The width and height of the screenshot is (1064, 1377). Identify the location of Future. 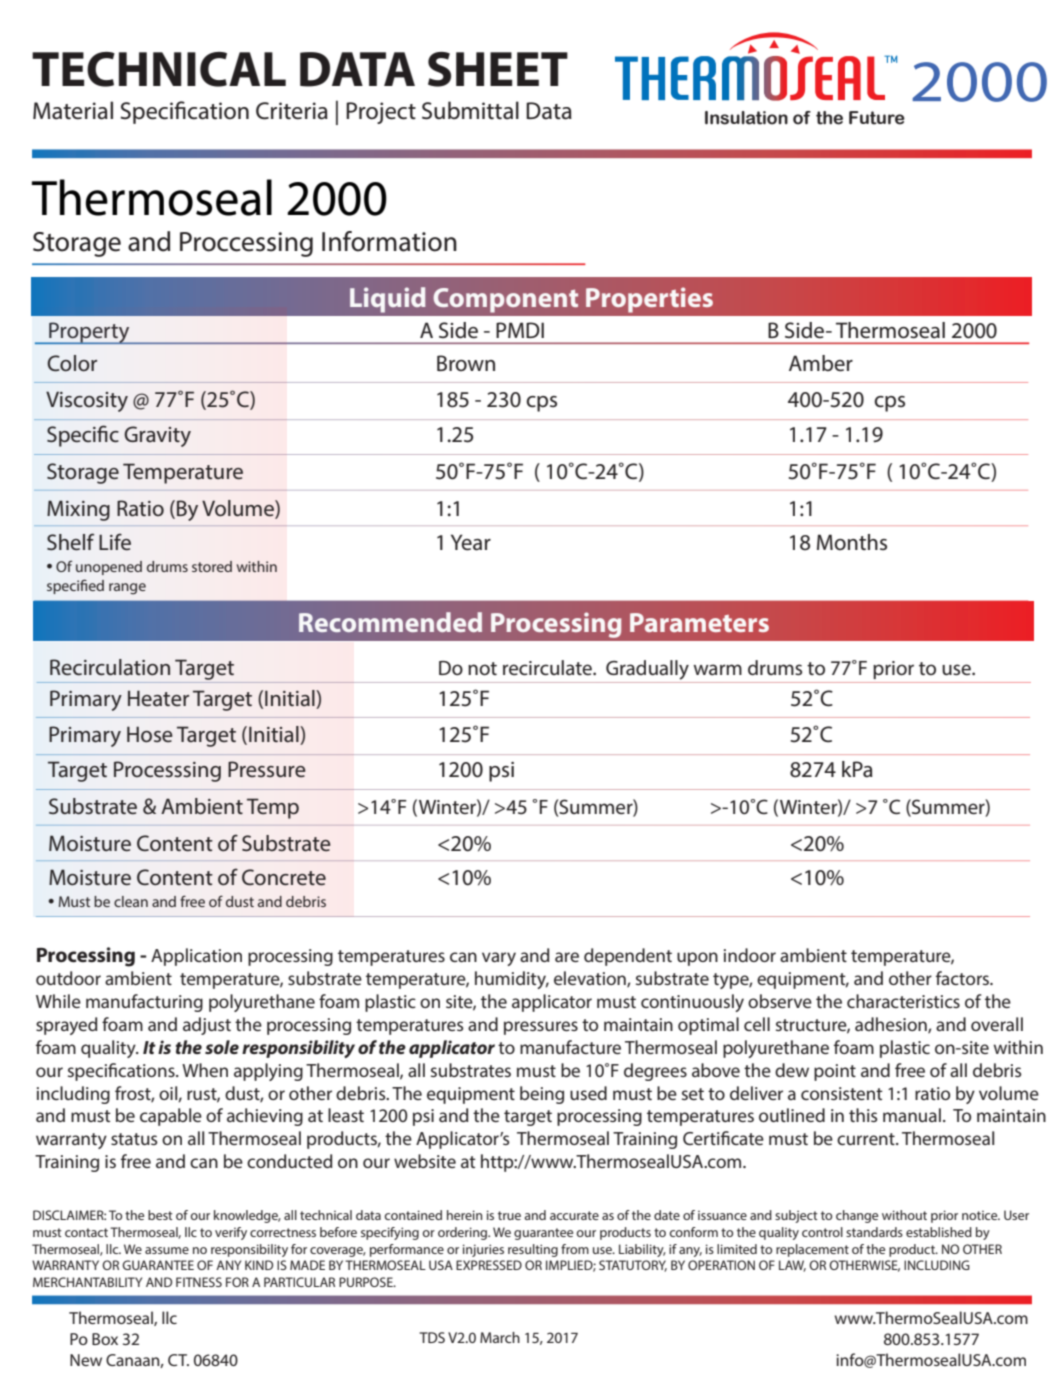
(877, 118).
